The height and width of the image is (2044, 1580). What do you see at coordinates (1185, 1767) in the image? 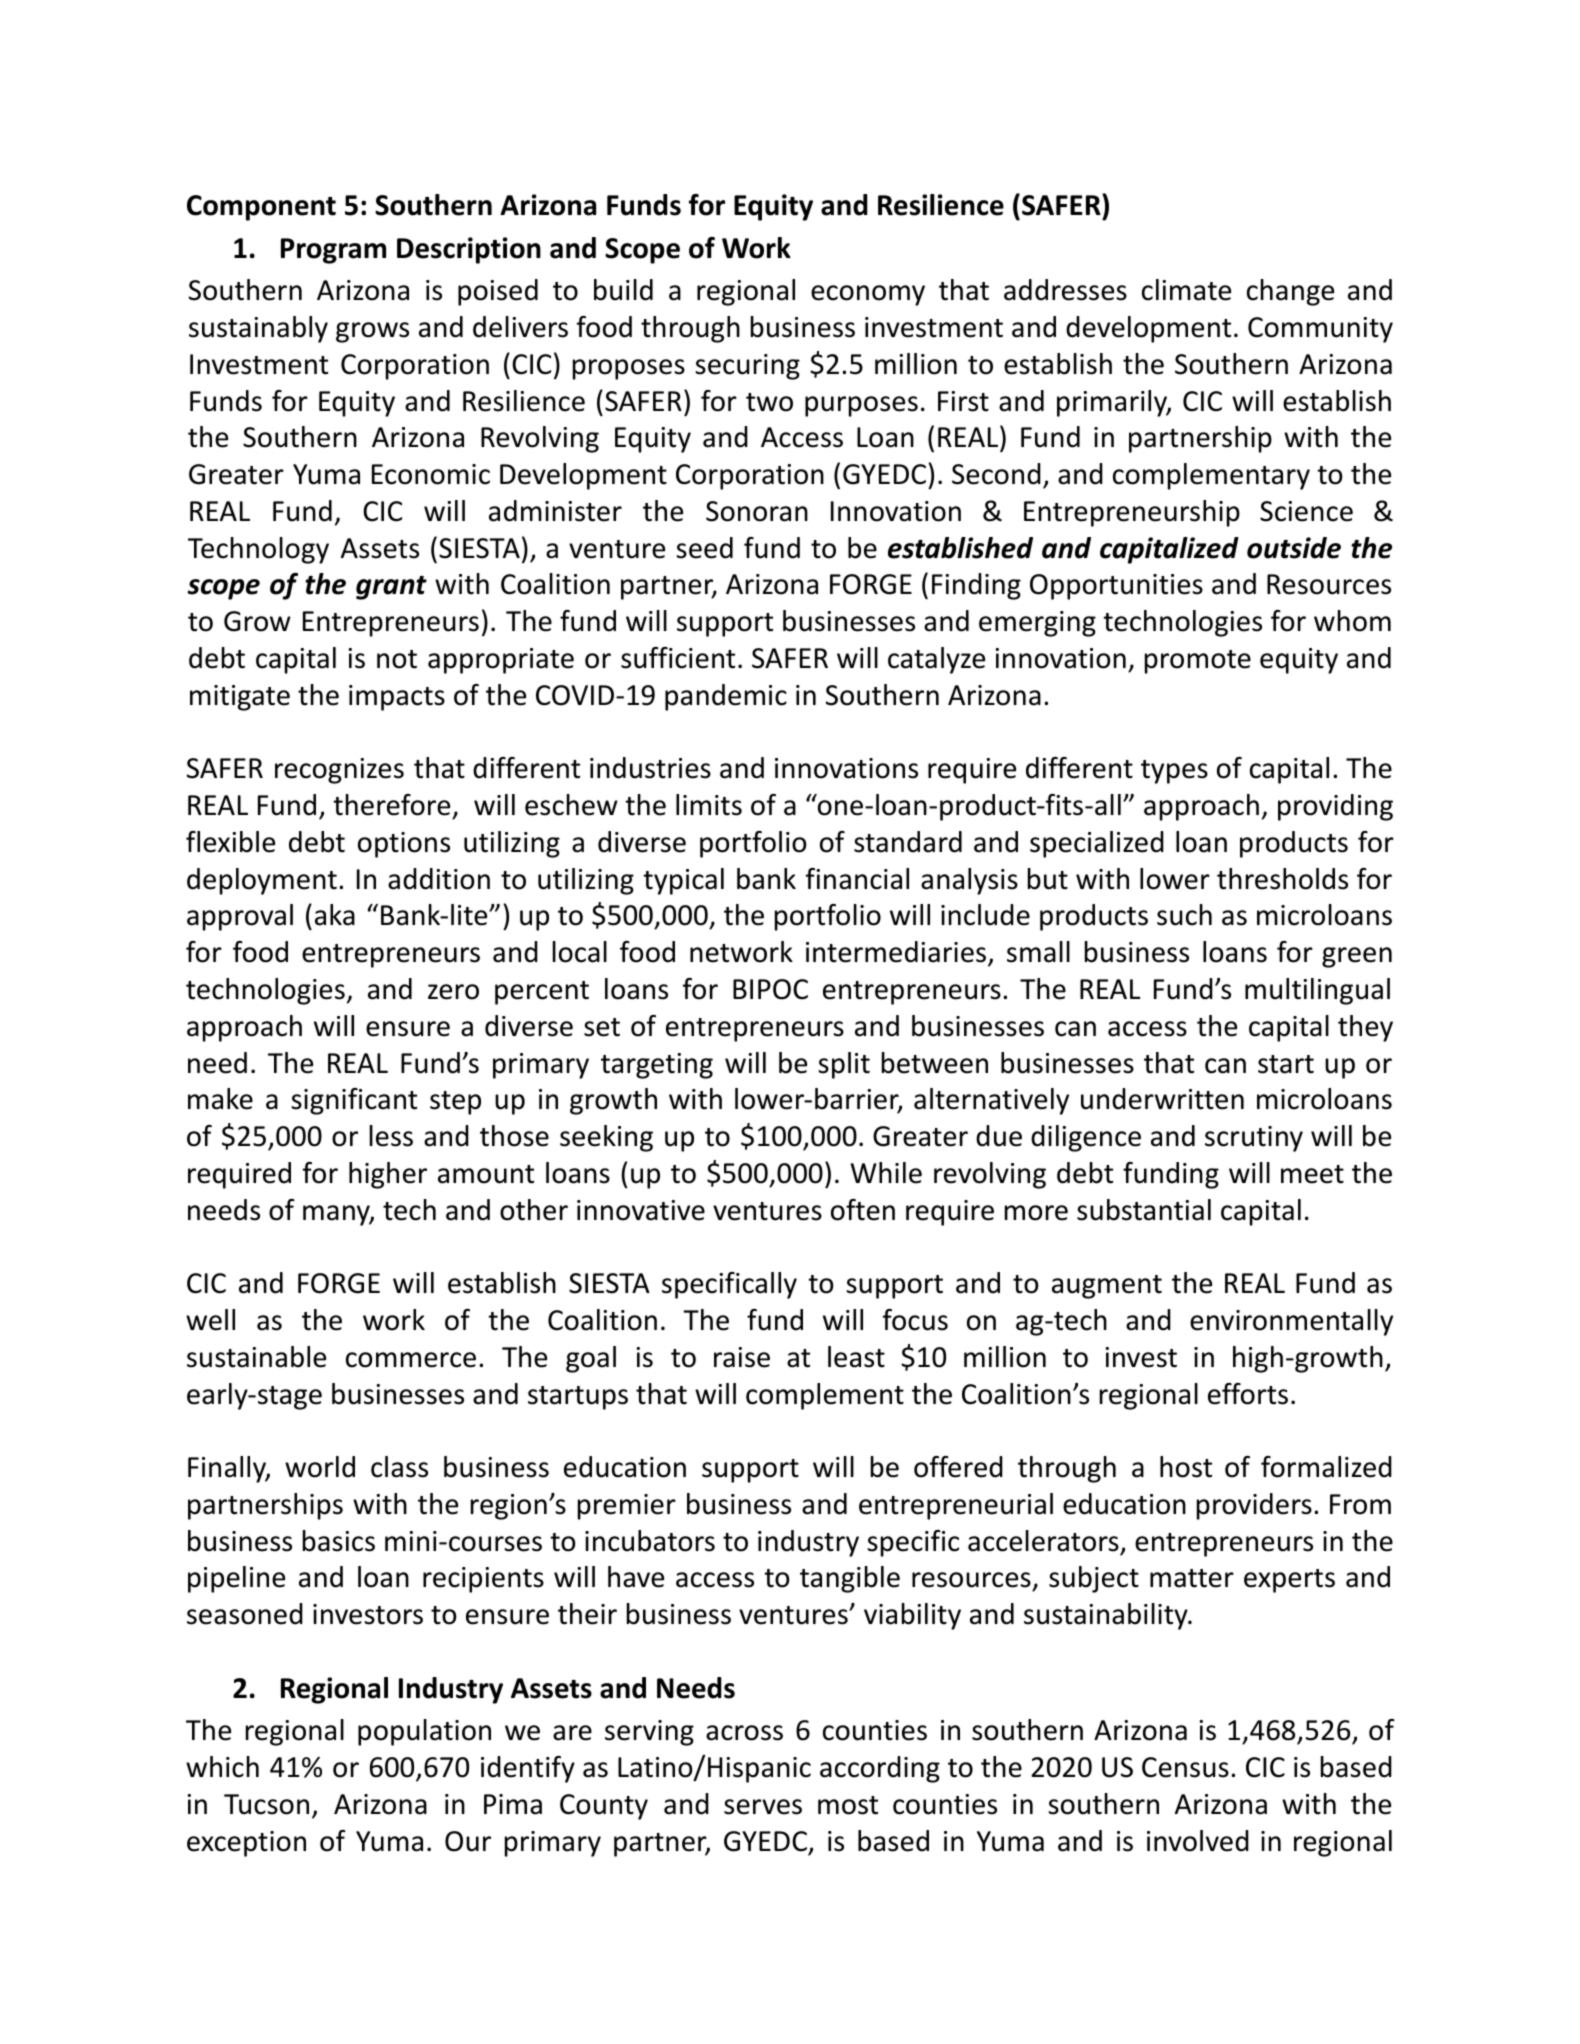
I see `Census` at bounding box center [1185, 1767].
